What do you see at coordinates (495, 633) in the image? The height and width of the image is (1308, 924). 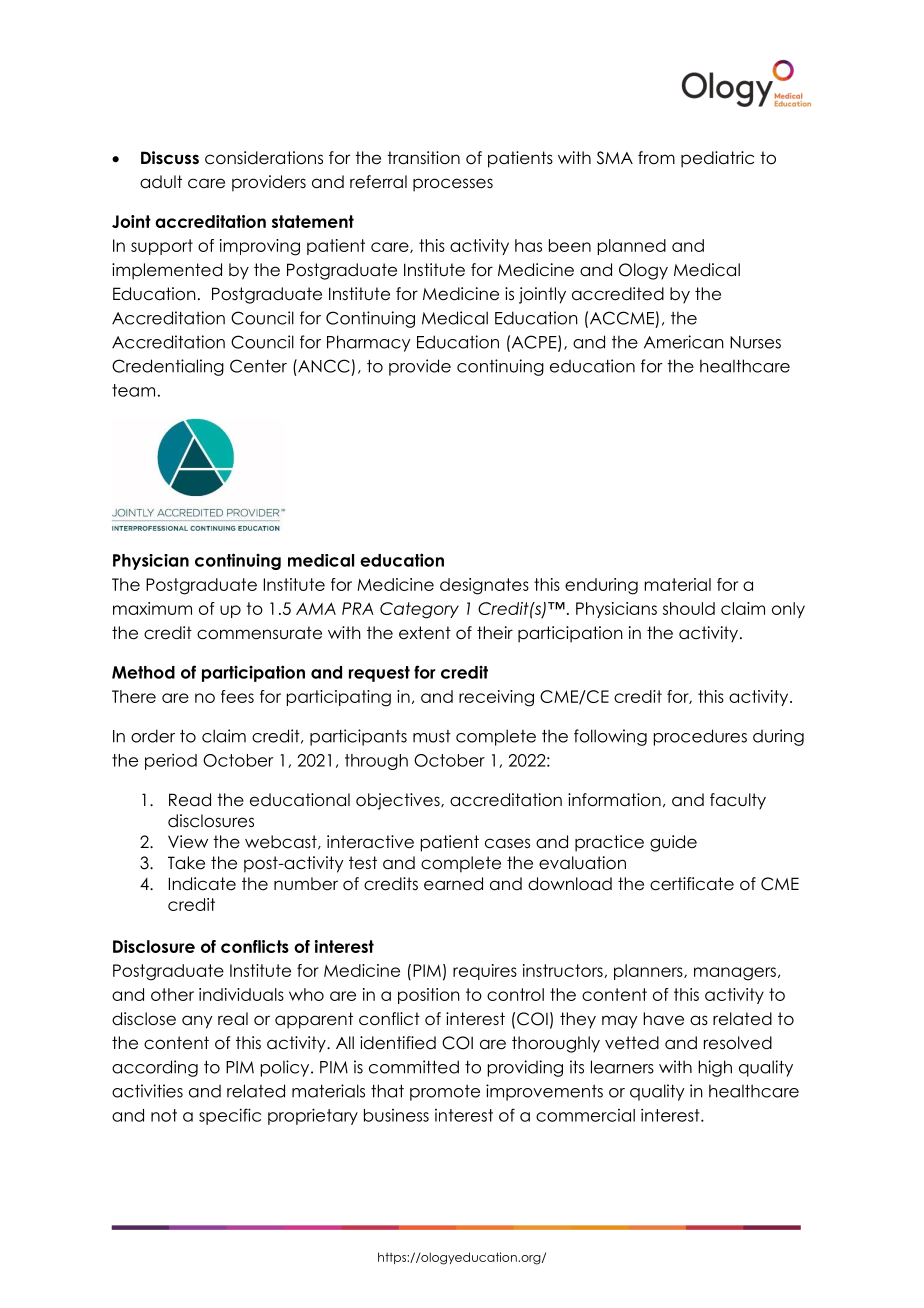 I see `their` at bounding box center [495, 633].
